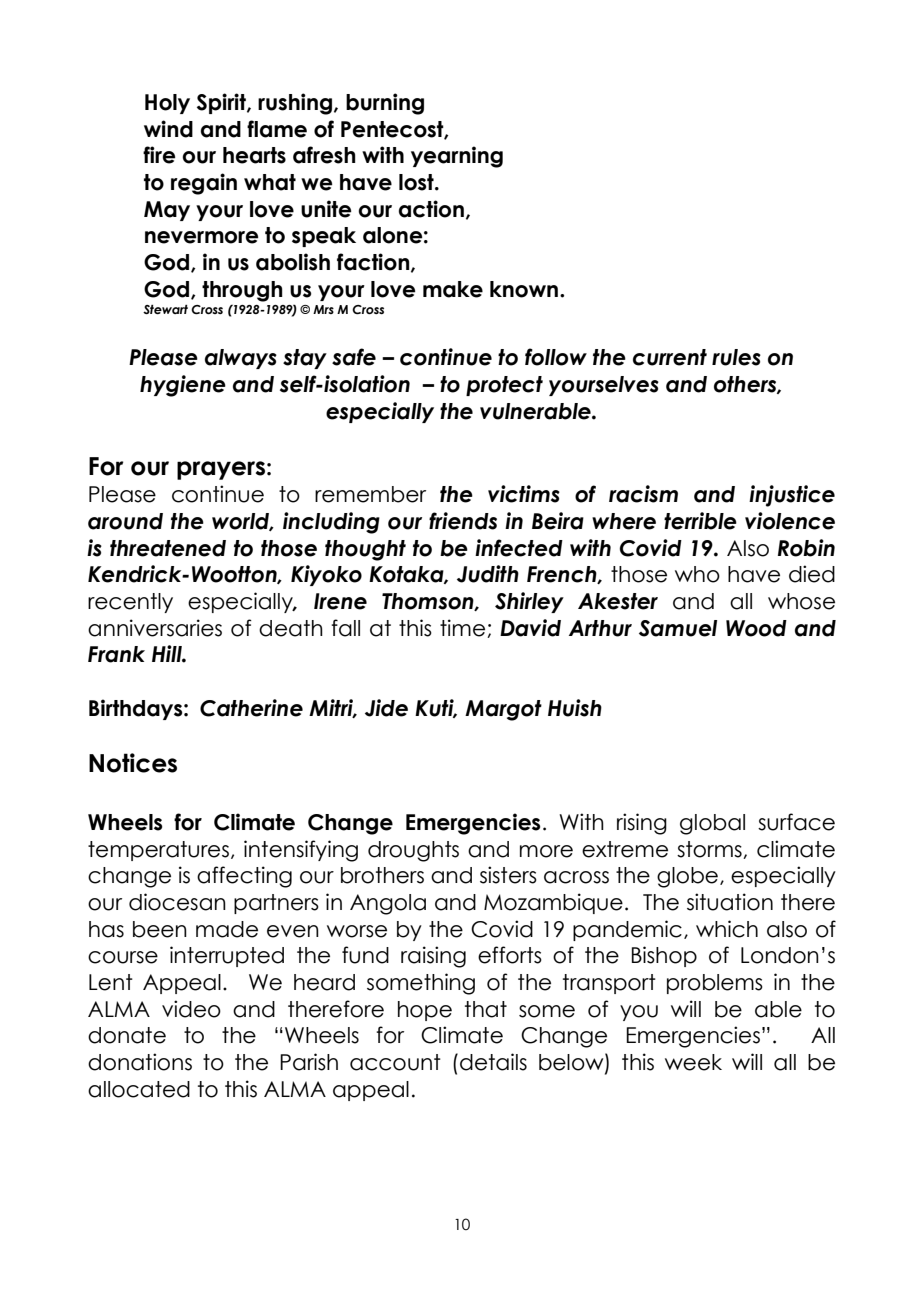 The height and width of the screenshot is (1308, 924). I want to click on Notices, so click(133, 763).
